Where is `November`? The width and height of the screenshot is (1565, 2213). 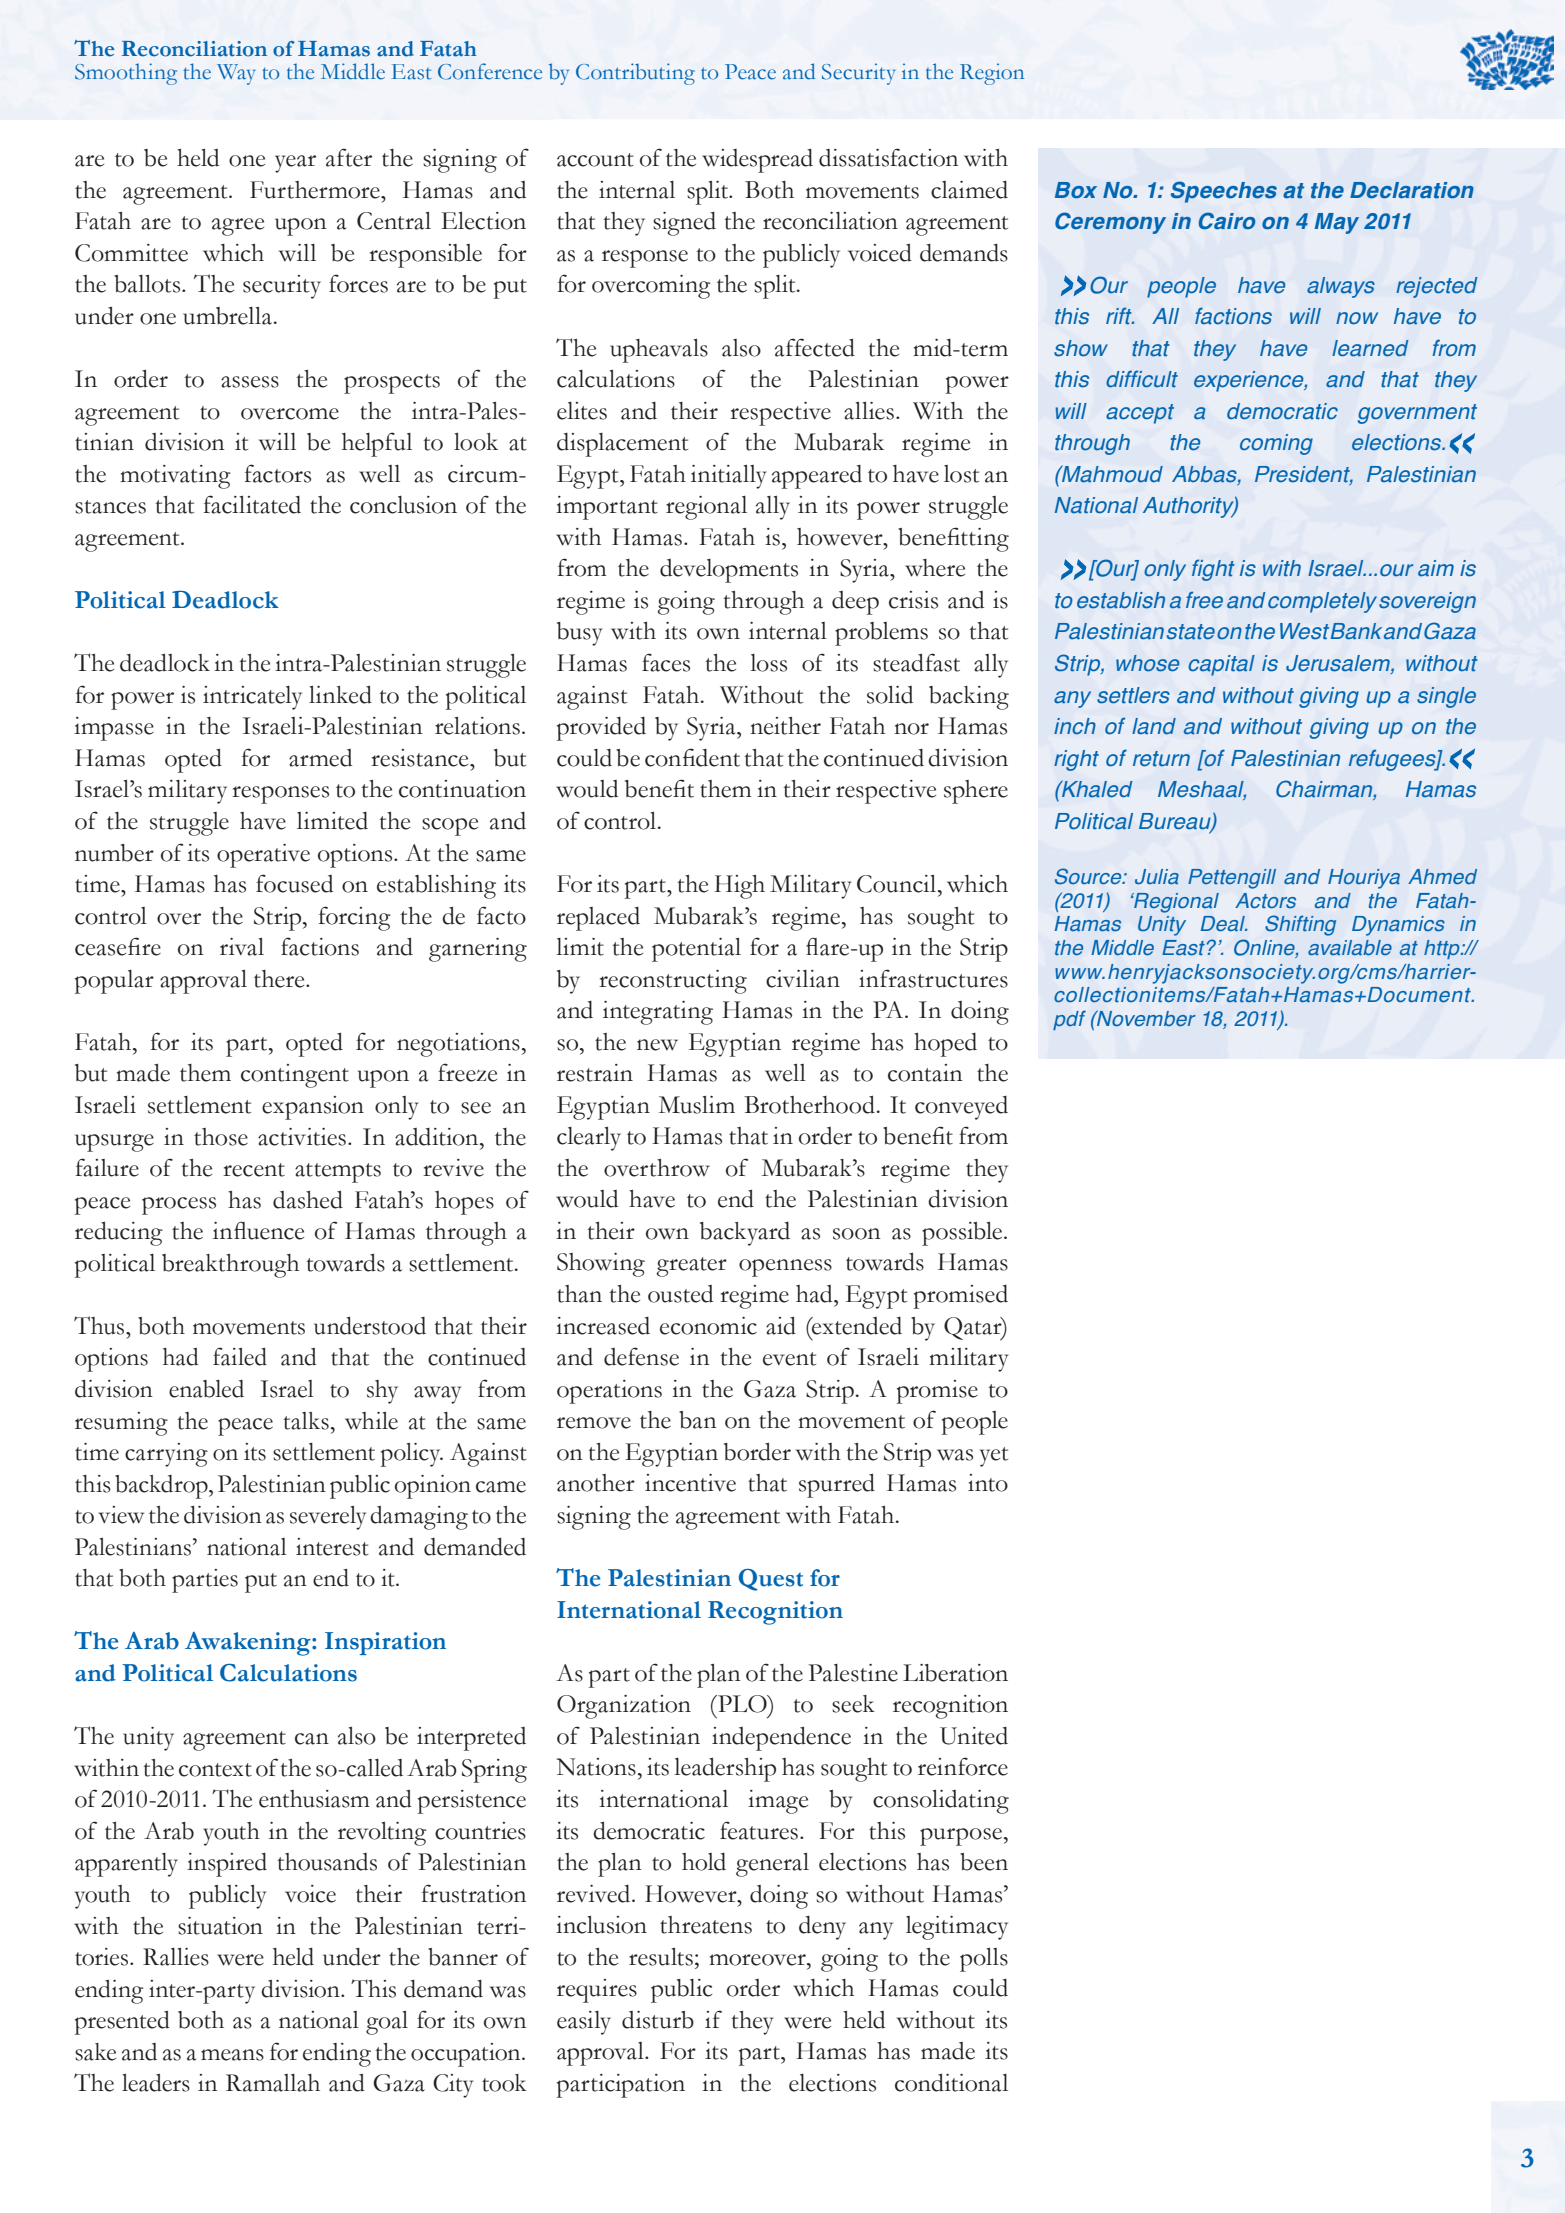
November is located at coordinates (1145, 1018).
